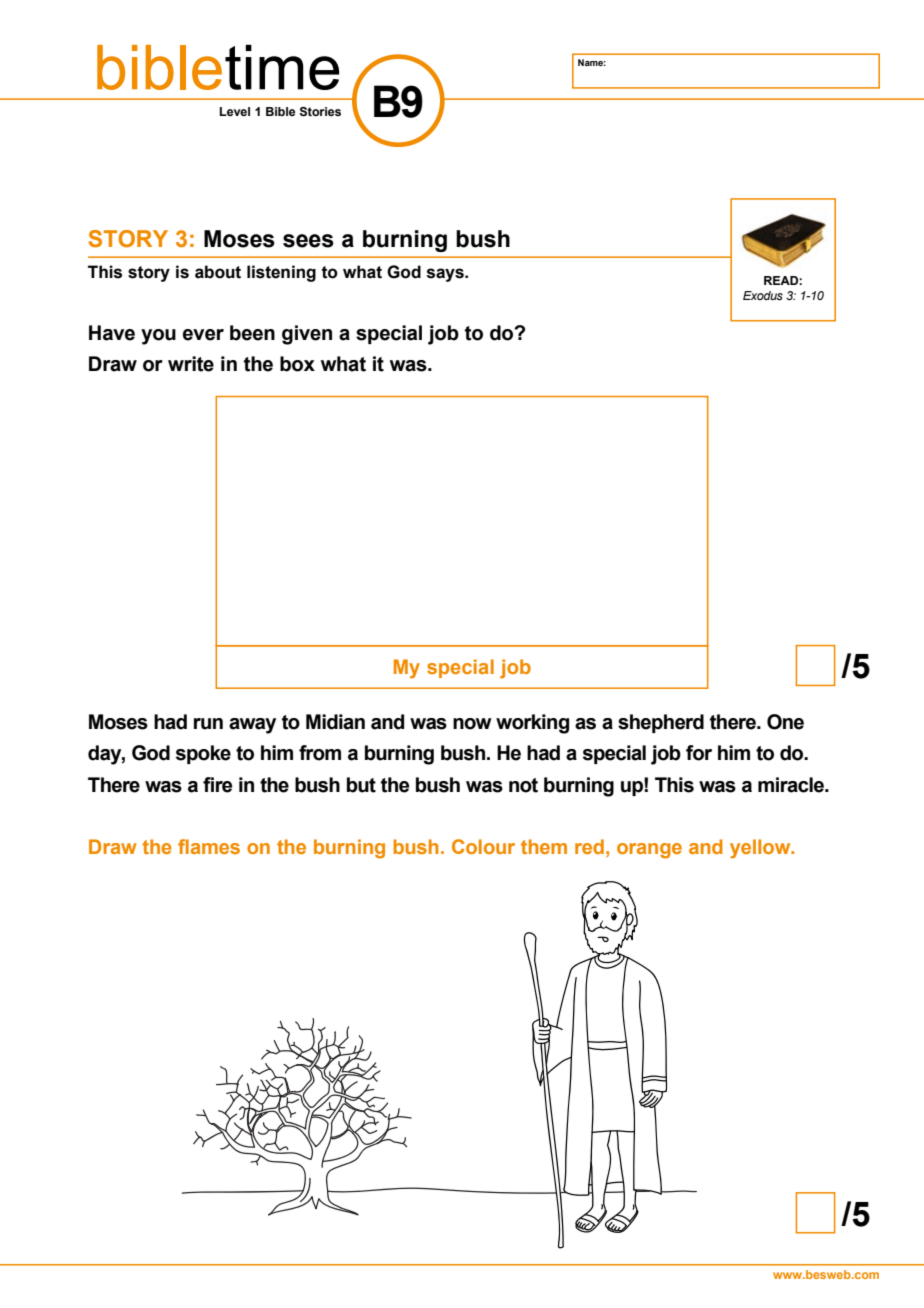 This image has height=1308, width=924. Describe the element at coordinates (472, 724) in the image. I see `now` at that location.
